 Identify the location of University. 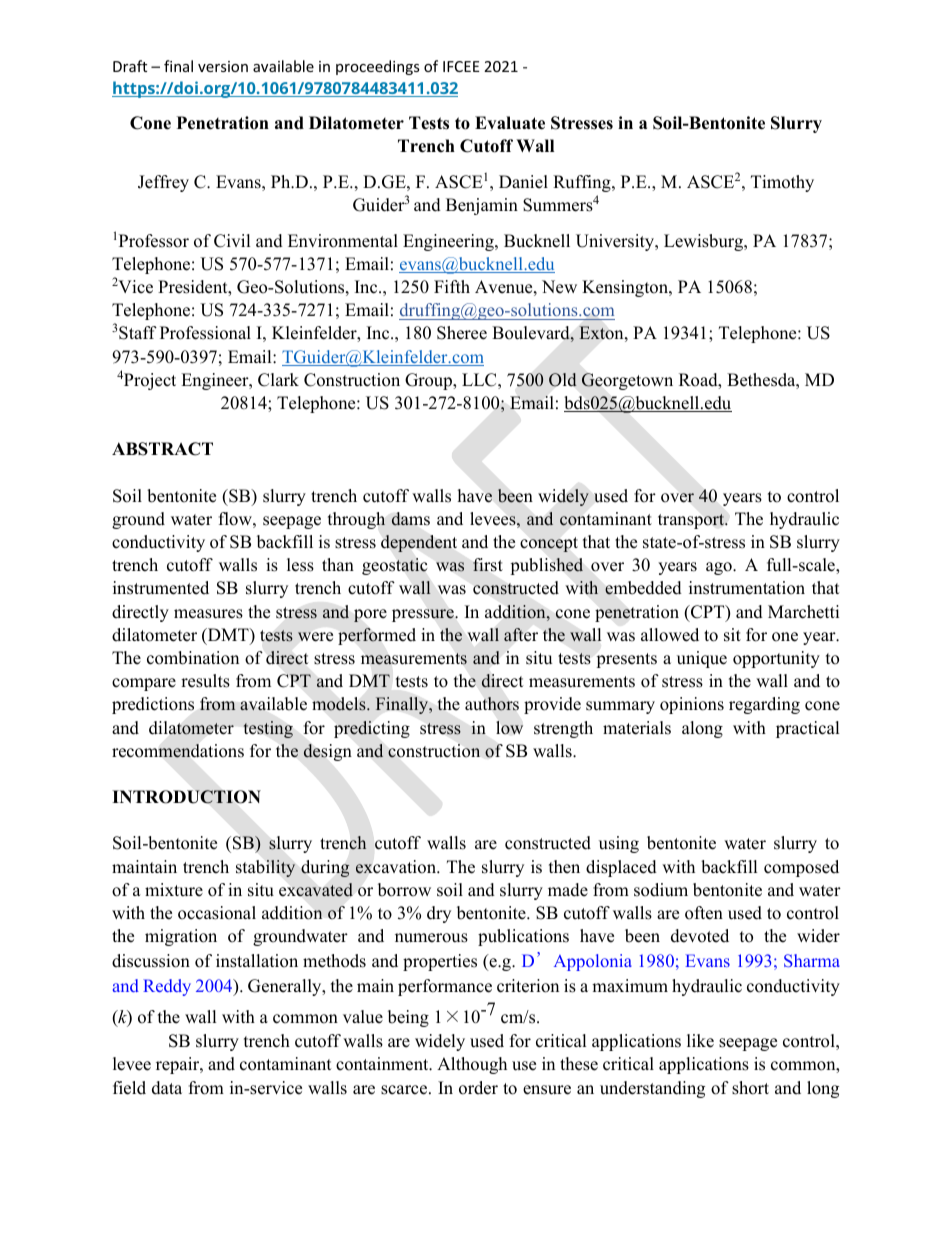
(616, 242).
